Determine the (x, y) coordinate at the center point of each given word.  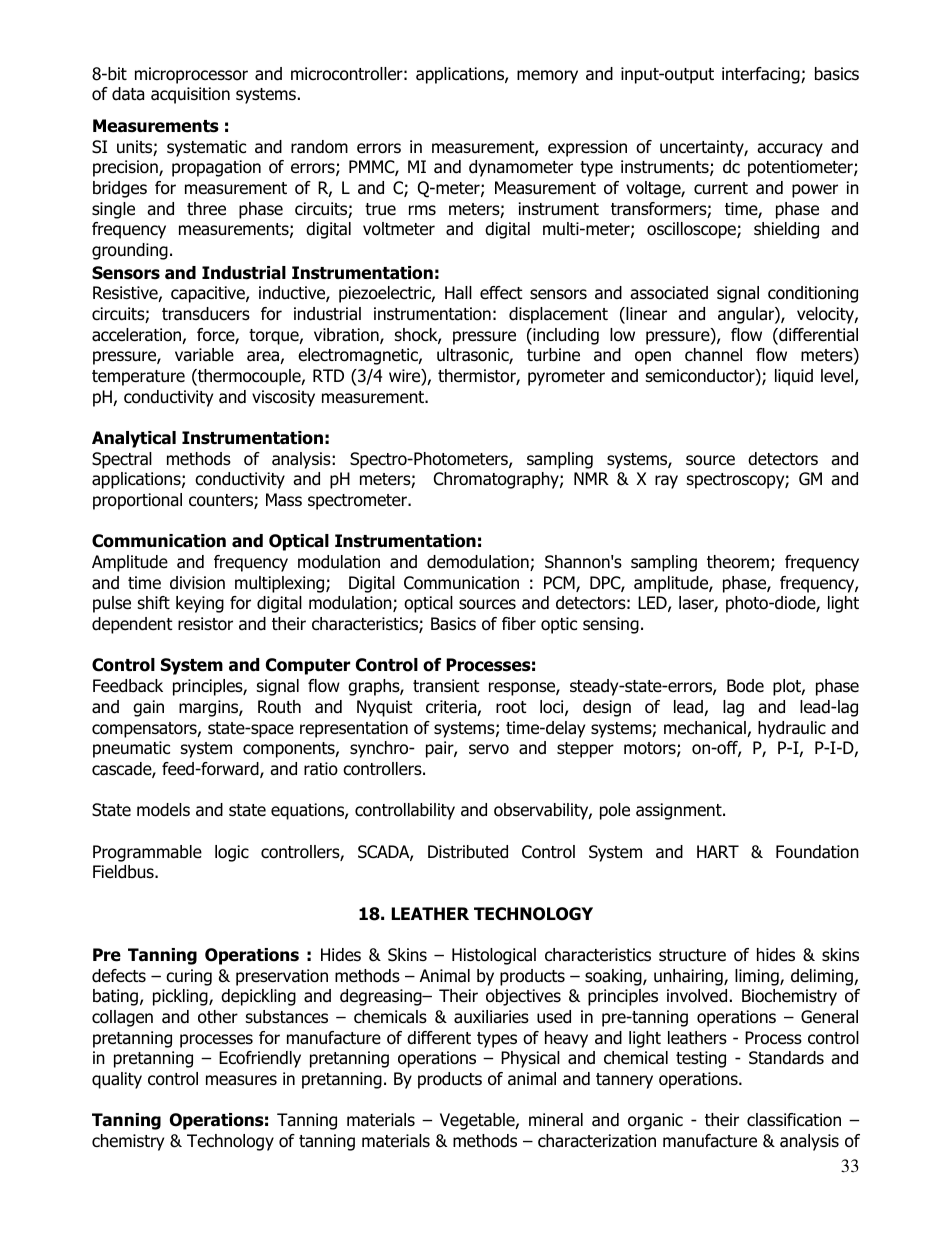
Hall (458, 293)
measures (241, 1080)
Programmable (147, 853)
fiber (519, 624)
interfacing (762, 75)
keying (200, 604)
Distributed (468, 852)
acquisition (190, 95)
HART (718, 851)
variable (204, 355)
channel (713, 355)
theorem (738, 562)
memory (547, 77)
